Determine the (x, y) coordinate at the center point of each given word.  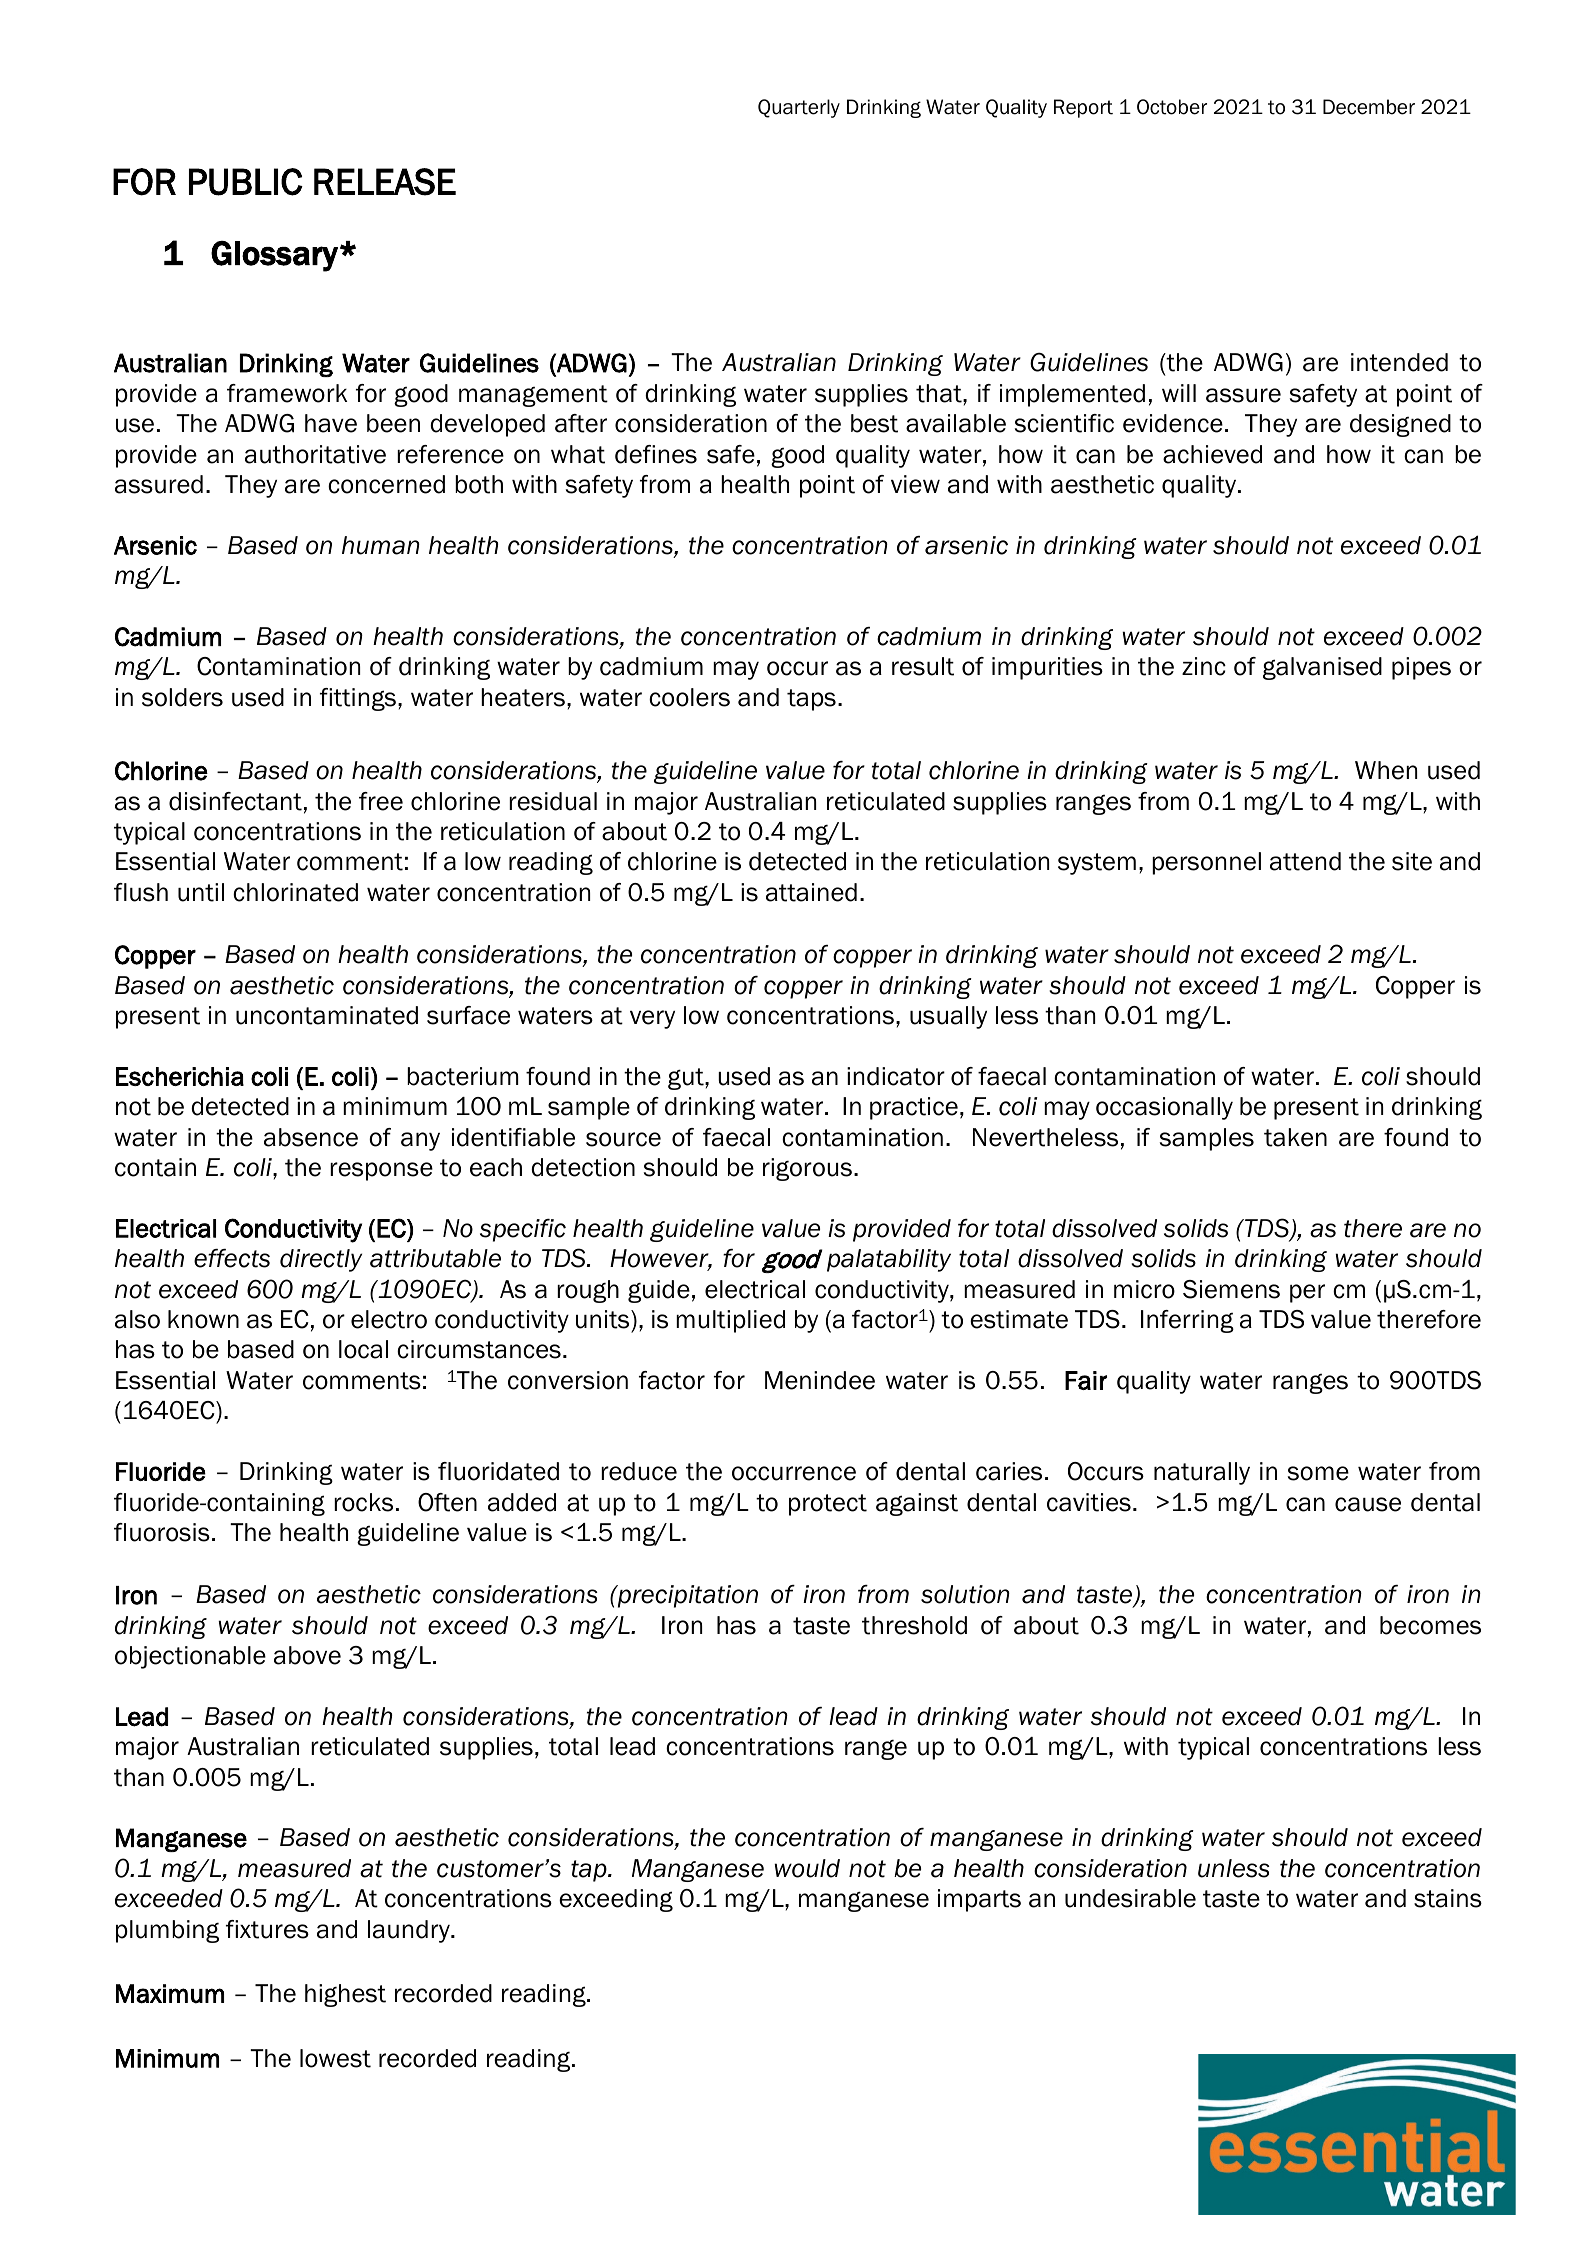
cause (1368, 1504)
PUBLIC (246, 182)
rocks (363, 1502)
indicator (896, 1076)
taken (1295, 1137)
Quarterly (799, 108)
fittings (358, 699)
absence (311, 1137)
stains (1448, 1898)
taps (811, 700)
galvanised (1322, 668)
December (1369, 107)
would (807, 1868)
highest (345, 1995)
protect (828, 1505)
